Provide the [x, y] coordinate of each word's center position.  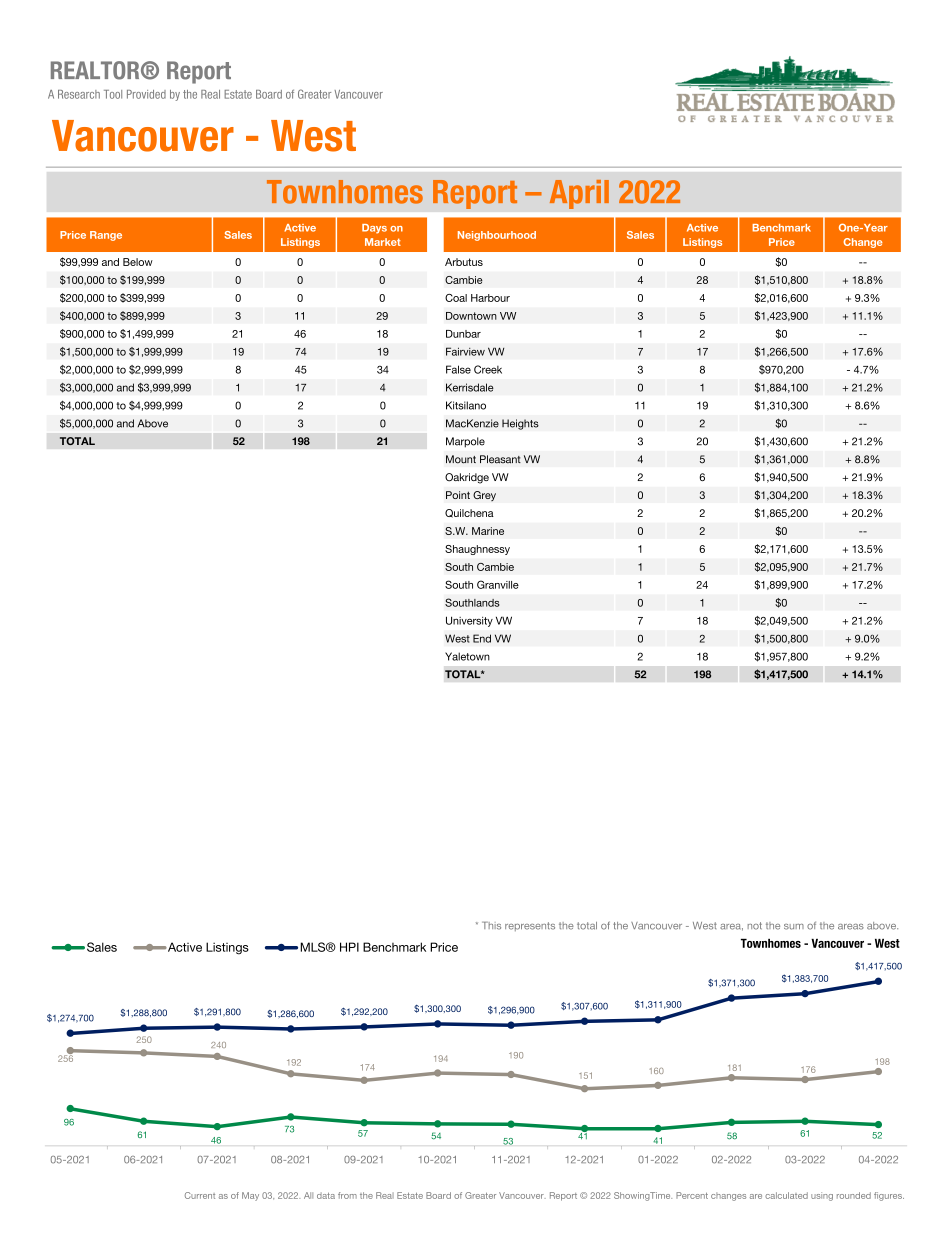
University [469, 621]
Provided [146, 94]
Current [200, 1195]
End [482, 638]
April [579, 194]
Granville [498, 584]
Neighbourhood [497, 236]
